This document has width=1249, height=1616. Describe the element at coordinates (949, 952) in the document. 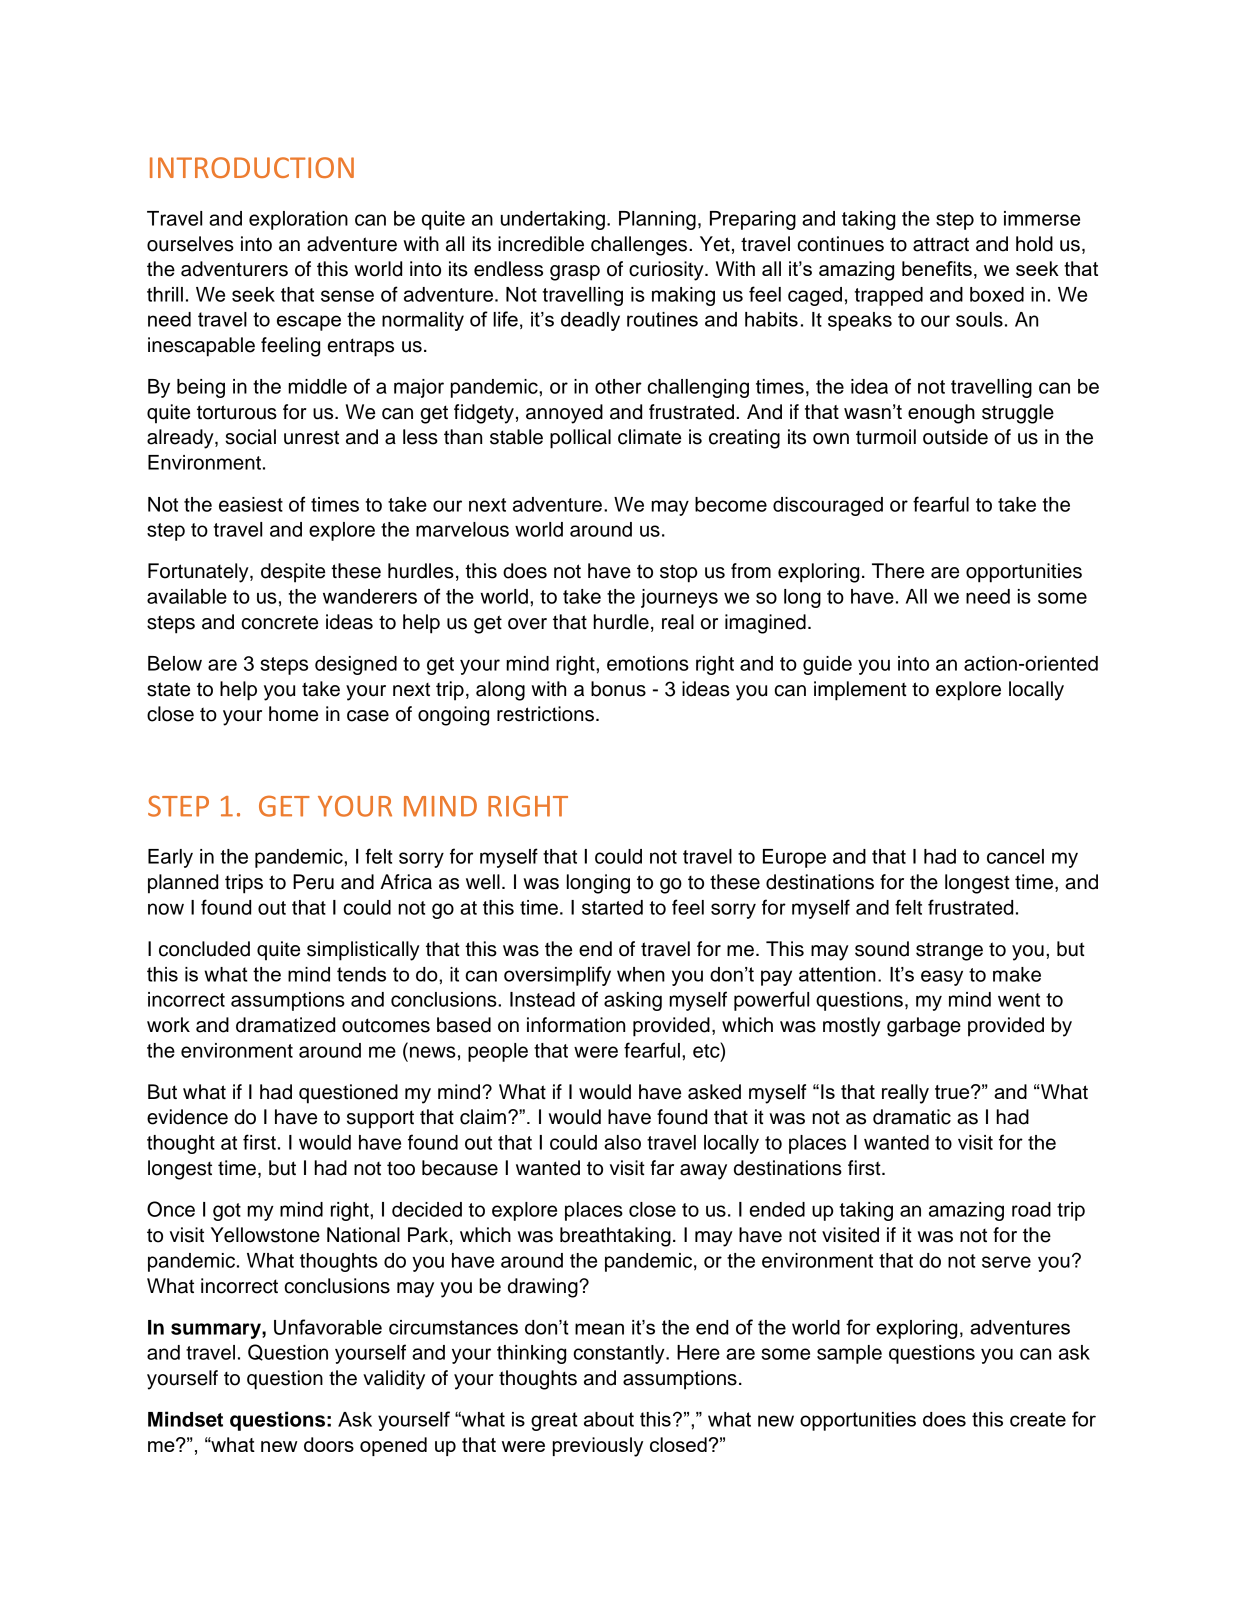

I see `strange` at that location.
